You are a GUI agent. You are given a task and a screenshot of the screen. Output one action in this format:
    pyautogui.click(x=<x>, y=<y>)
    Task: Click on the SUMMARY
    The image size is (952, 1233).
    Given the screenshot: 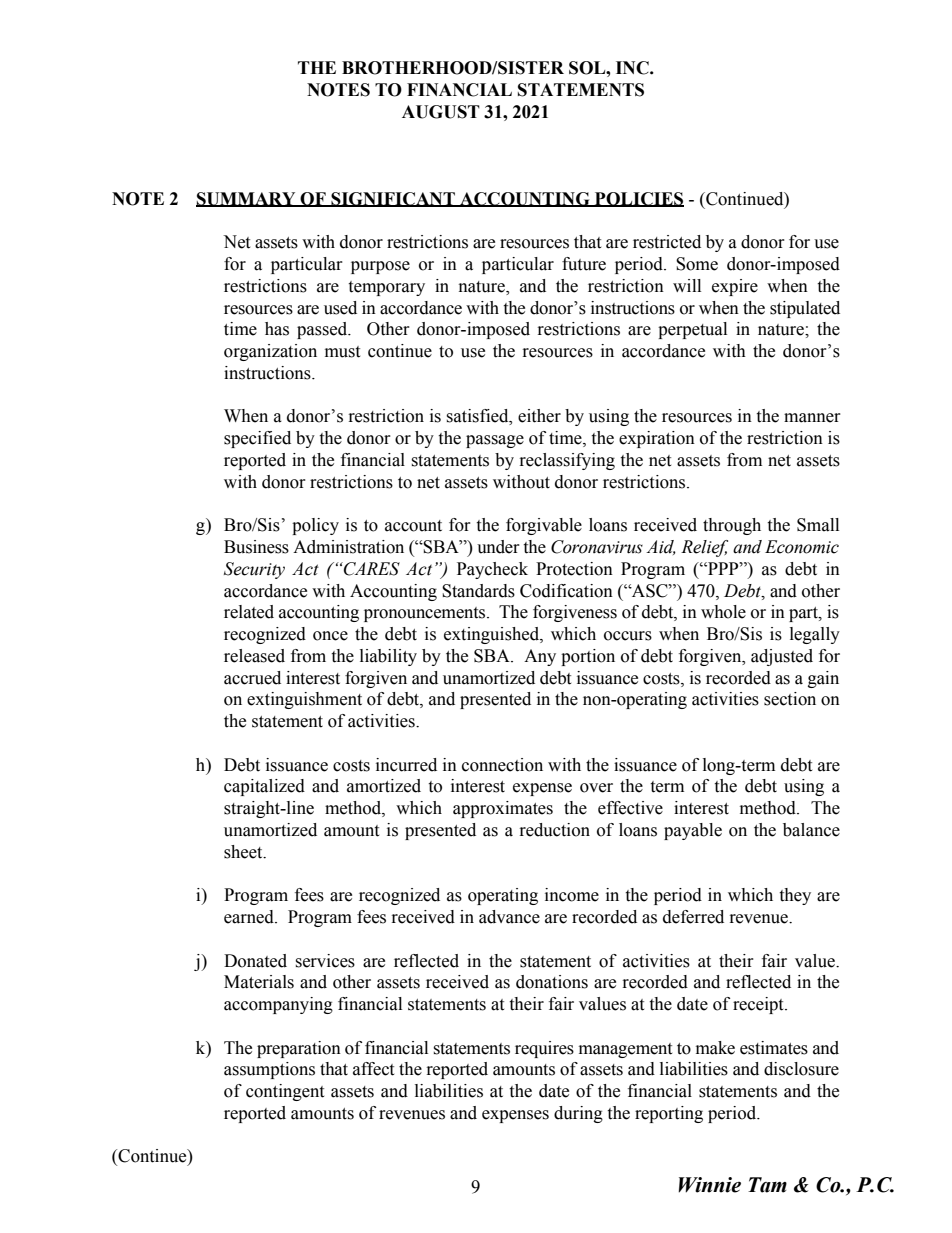 What is the action you would take?
    pyautogui.click(x=247, y=199)
